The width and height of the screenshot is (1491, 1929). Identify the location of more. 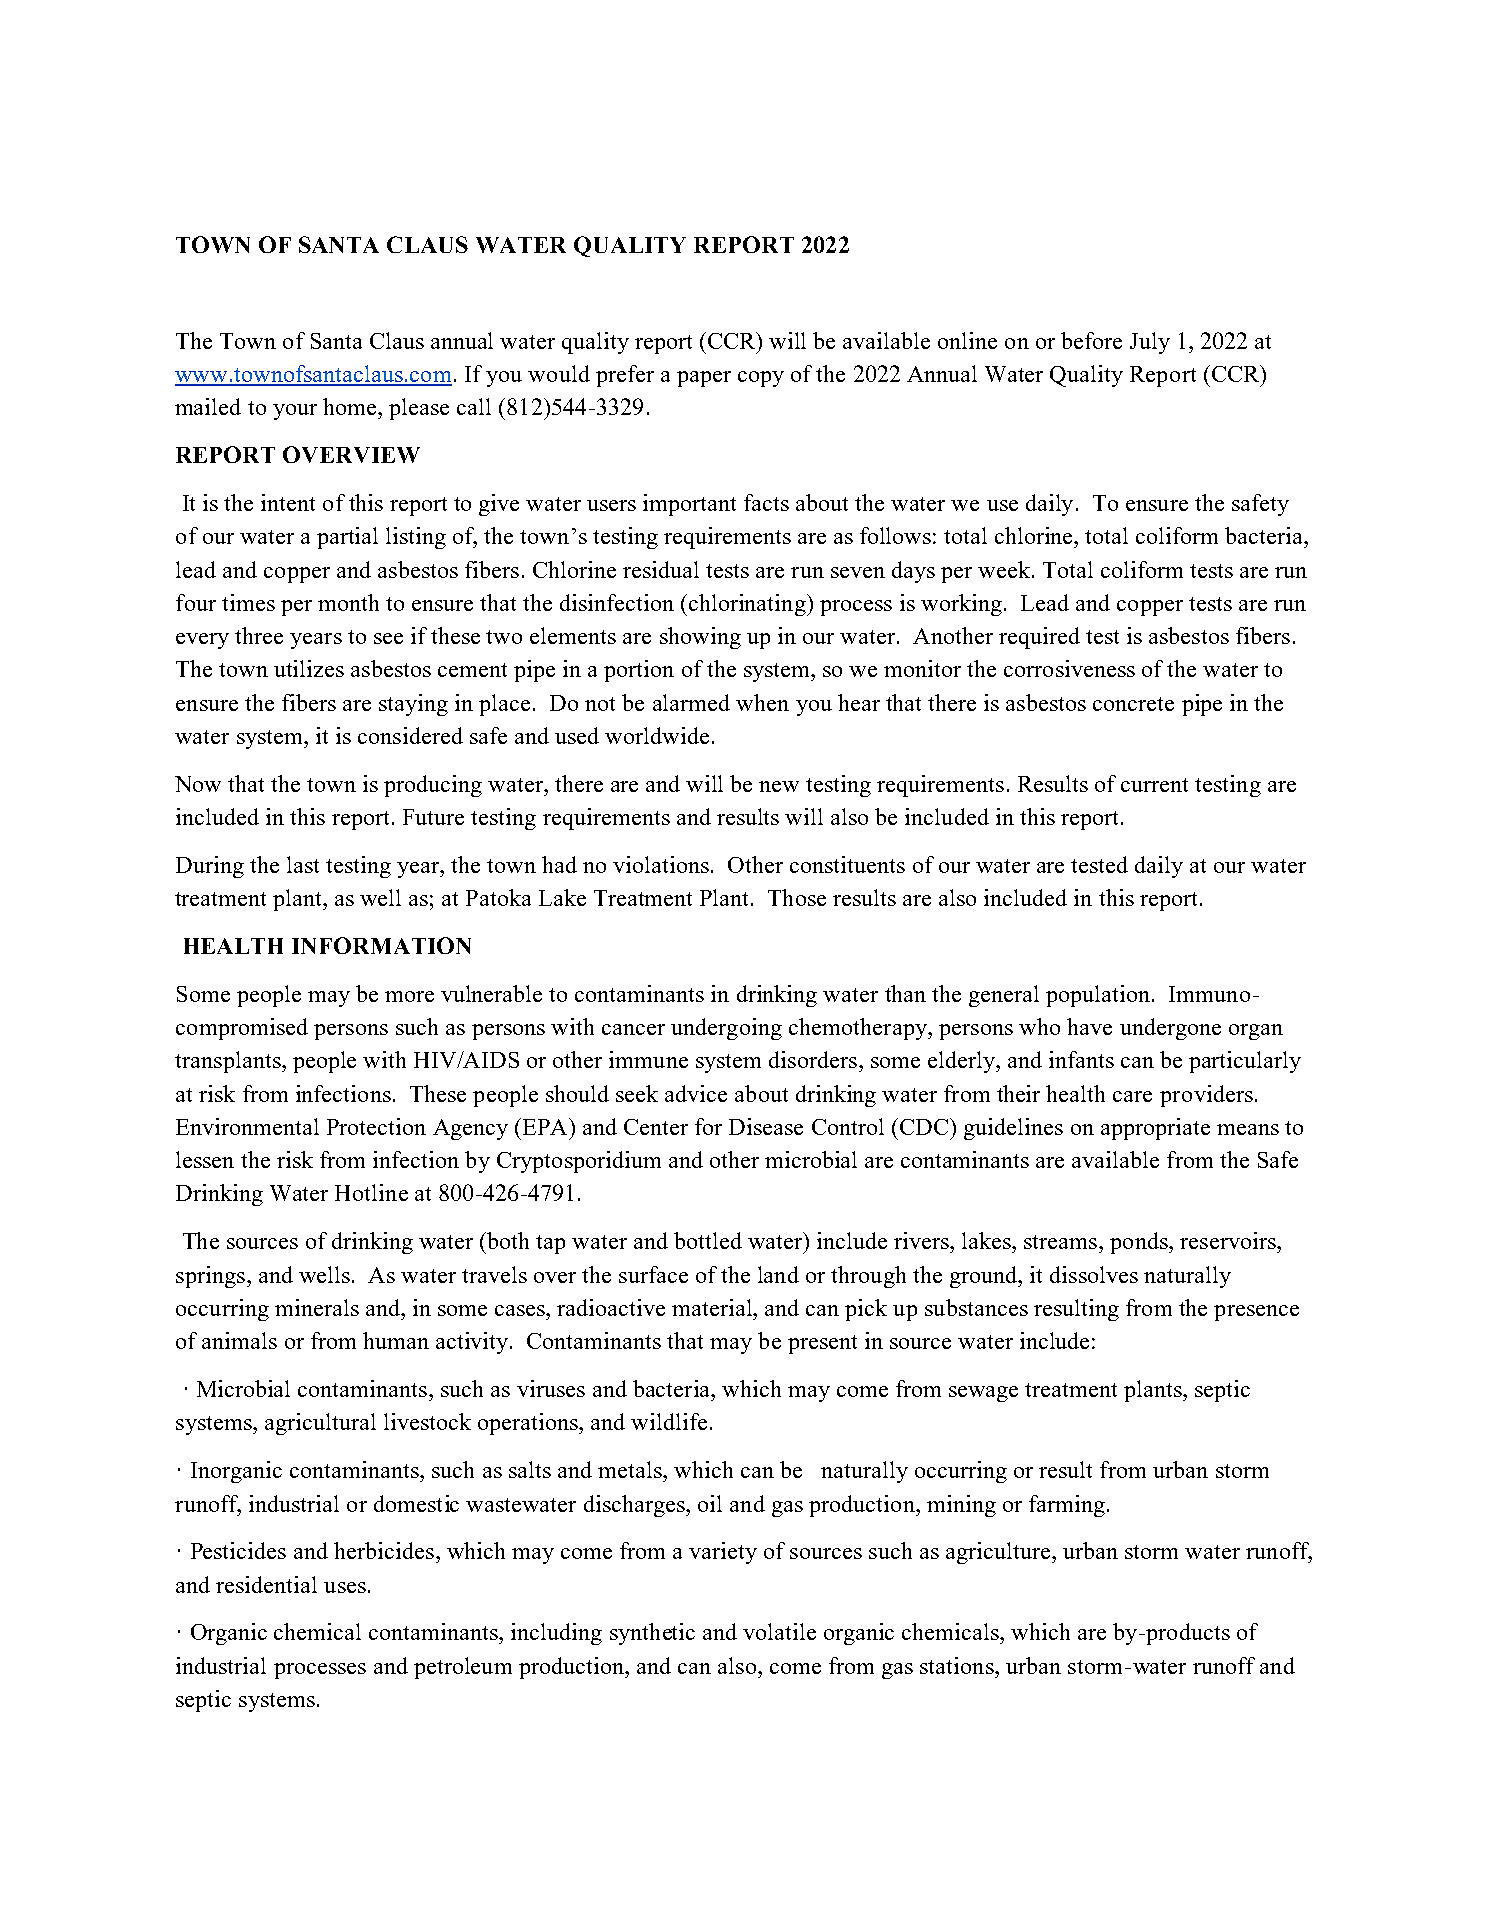
(409, 996).
